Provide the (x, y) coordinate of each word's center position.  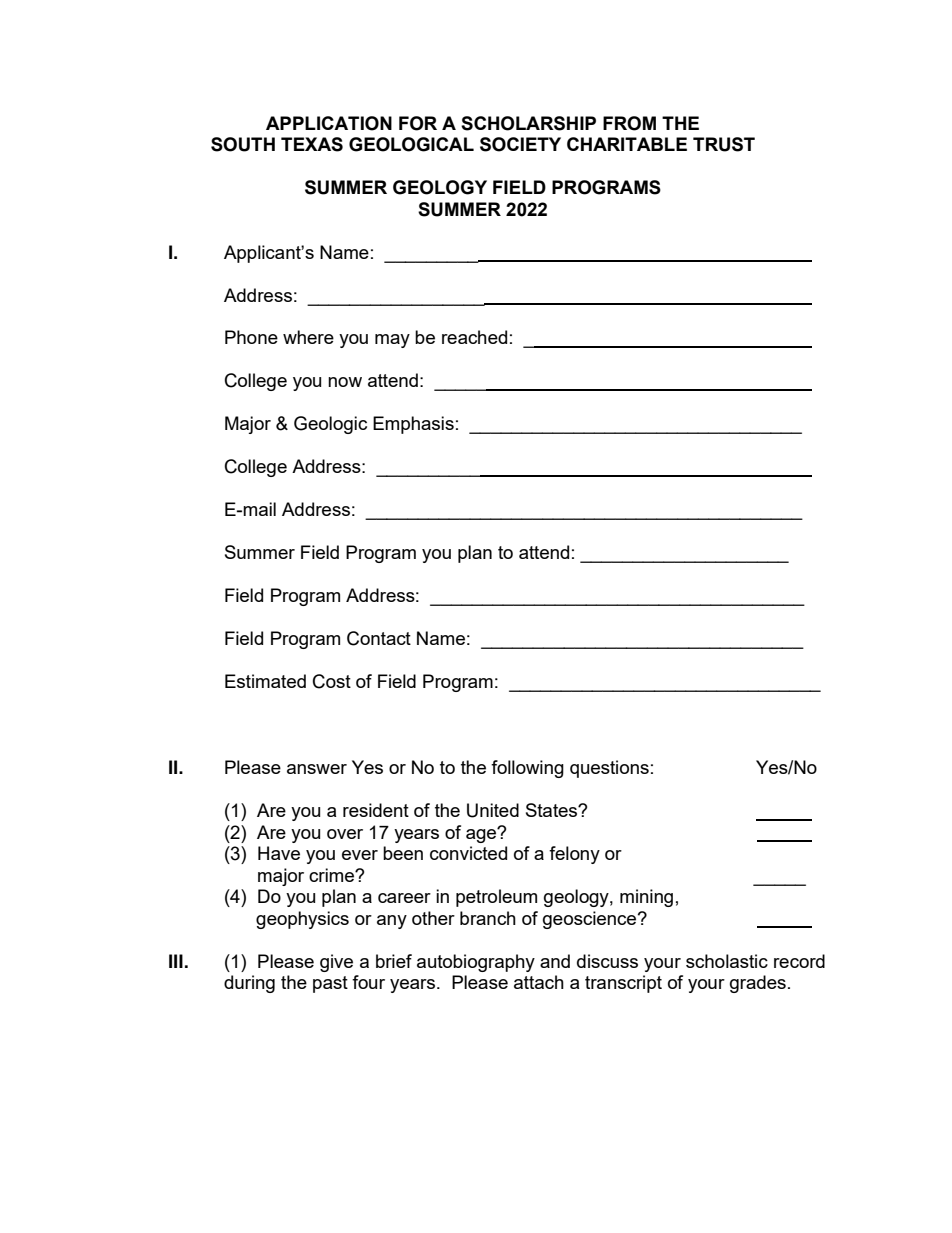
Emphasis (413, 425)
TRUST (724, 144)
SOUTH (243, 144)
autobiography (476, 963)
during (249, 984)
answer (317, 769)
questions (609, 769)
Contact (379, 638)
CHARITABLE (627, 144)
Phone (251, 337)
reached (474, 337)
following (527, 769)
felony (574, 855)
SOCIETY (520, 144)
